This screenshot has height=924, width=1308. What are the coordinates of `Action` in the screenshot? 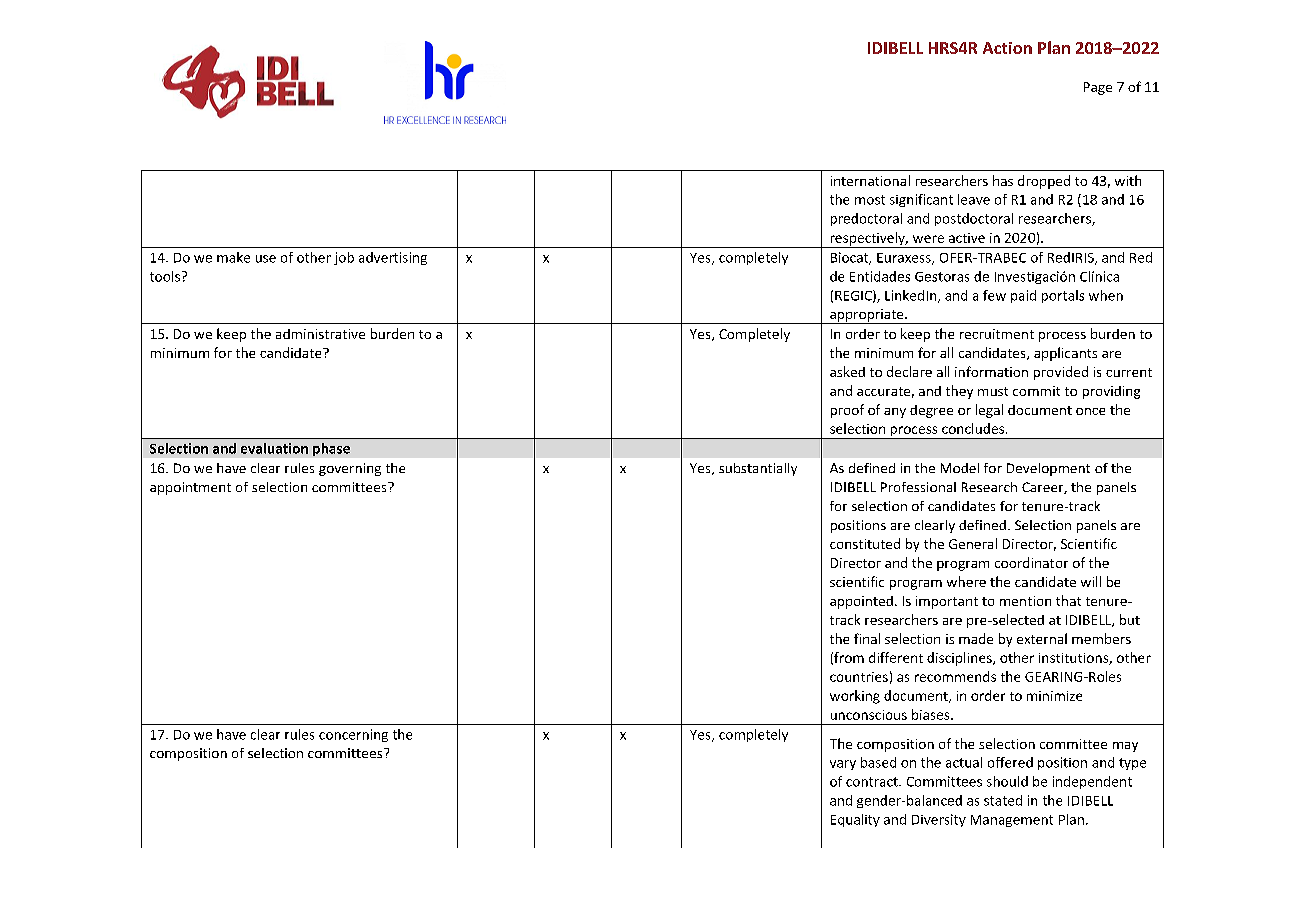 It's located at (1007, 48).
